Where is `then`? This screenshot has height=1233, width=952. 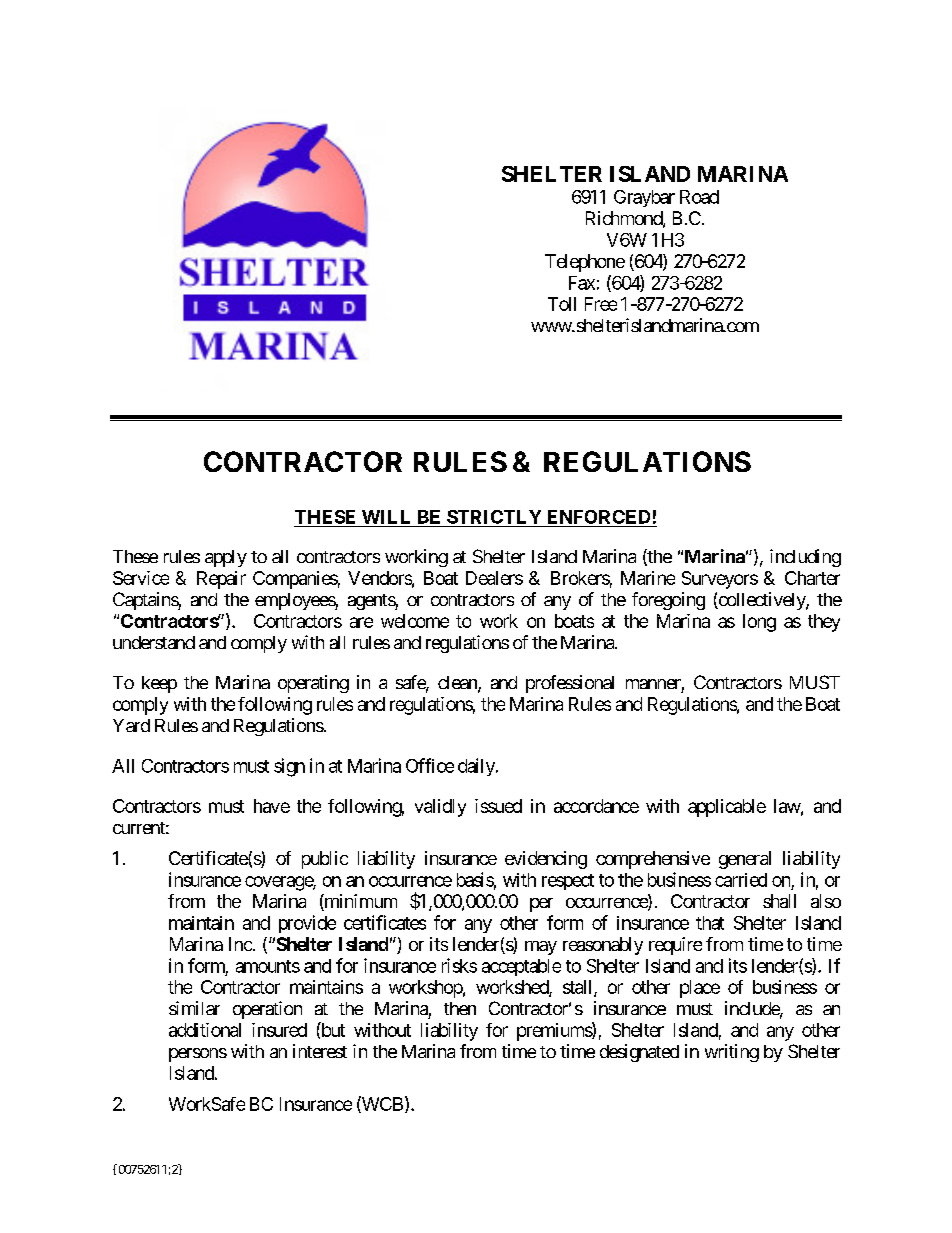 then is located at coordinates (460, 1008).
